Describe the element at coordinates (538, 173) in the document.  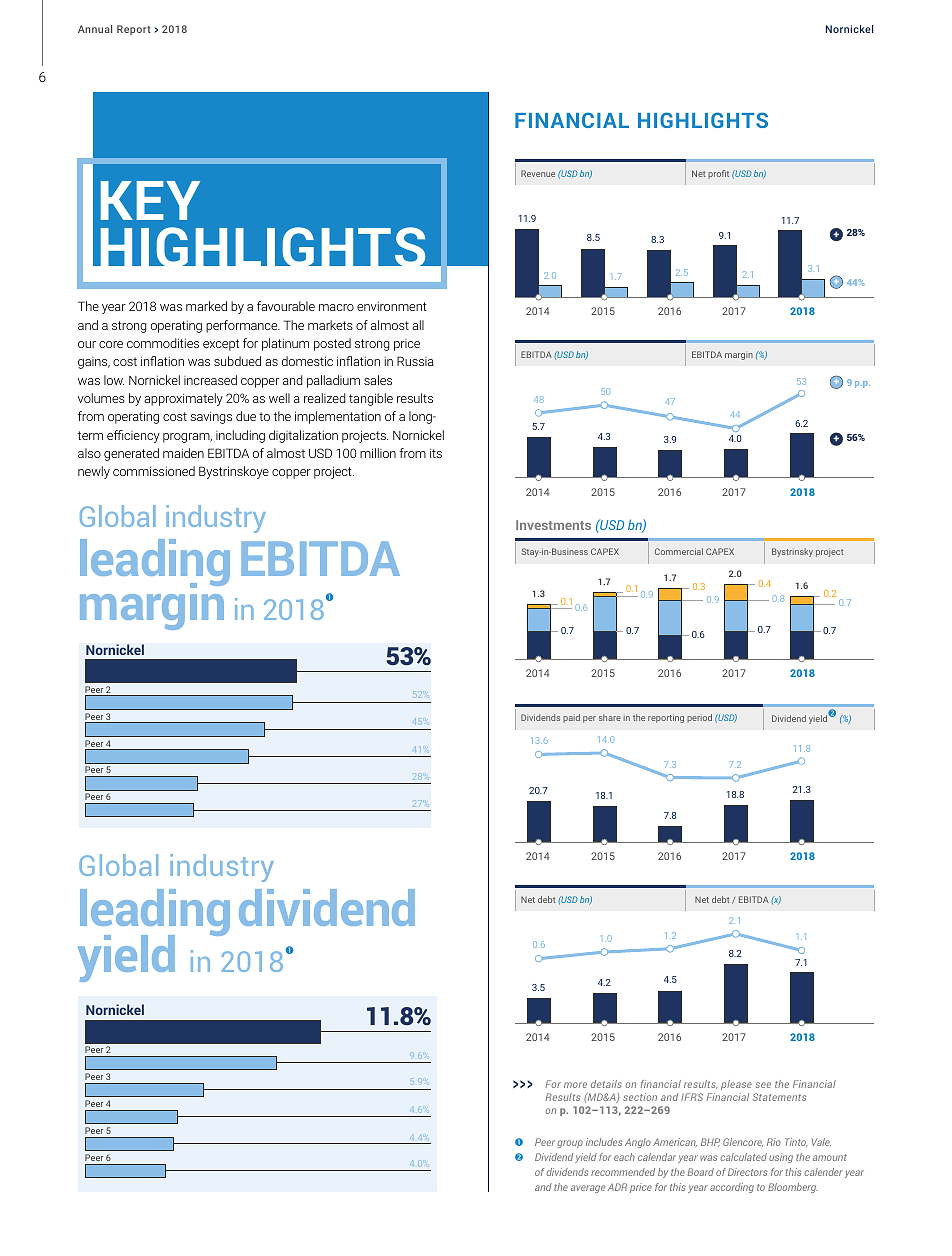
I see `Revenue` at that location.
